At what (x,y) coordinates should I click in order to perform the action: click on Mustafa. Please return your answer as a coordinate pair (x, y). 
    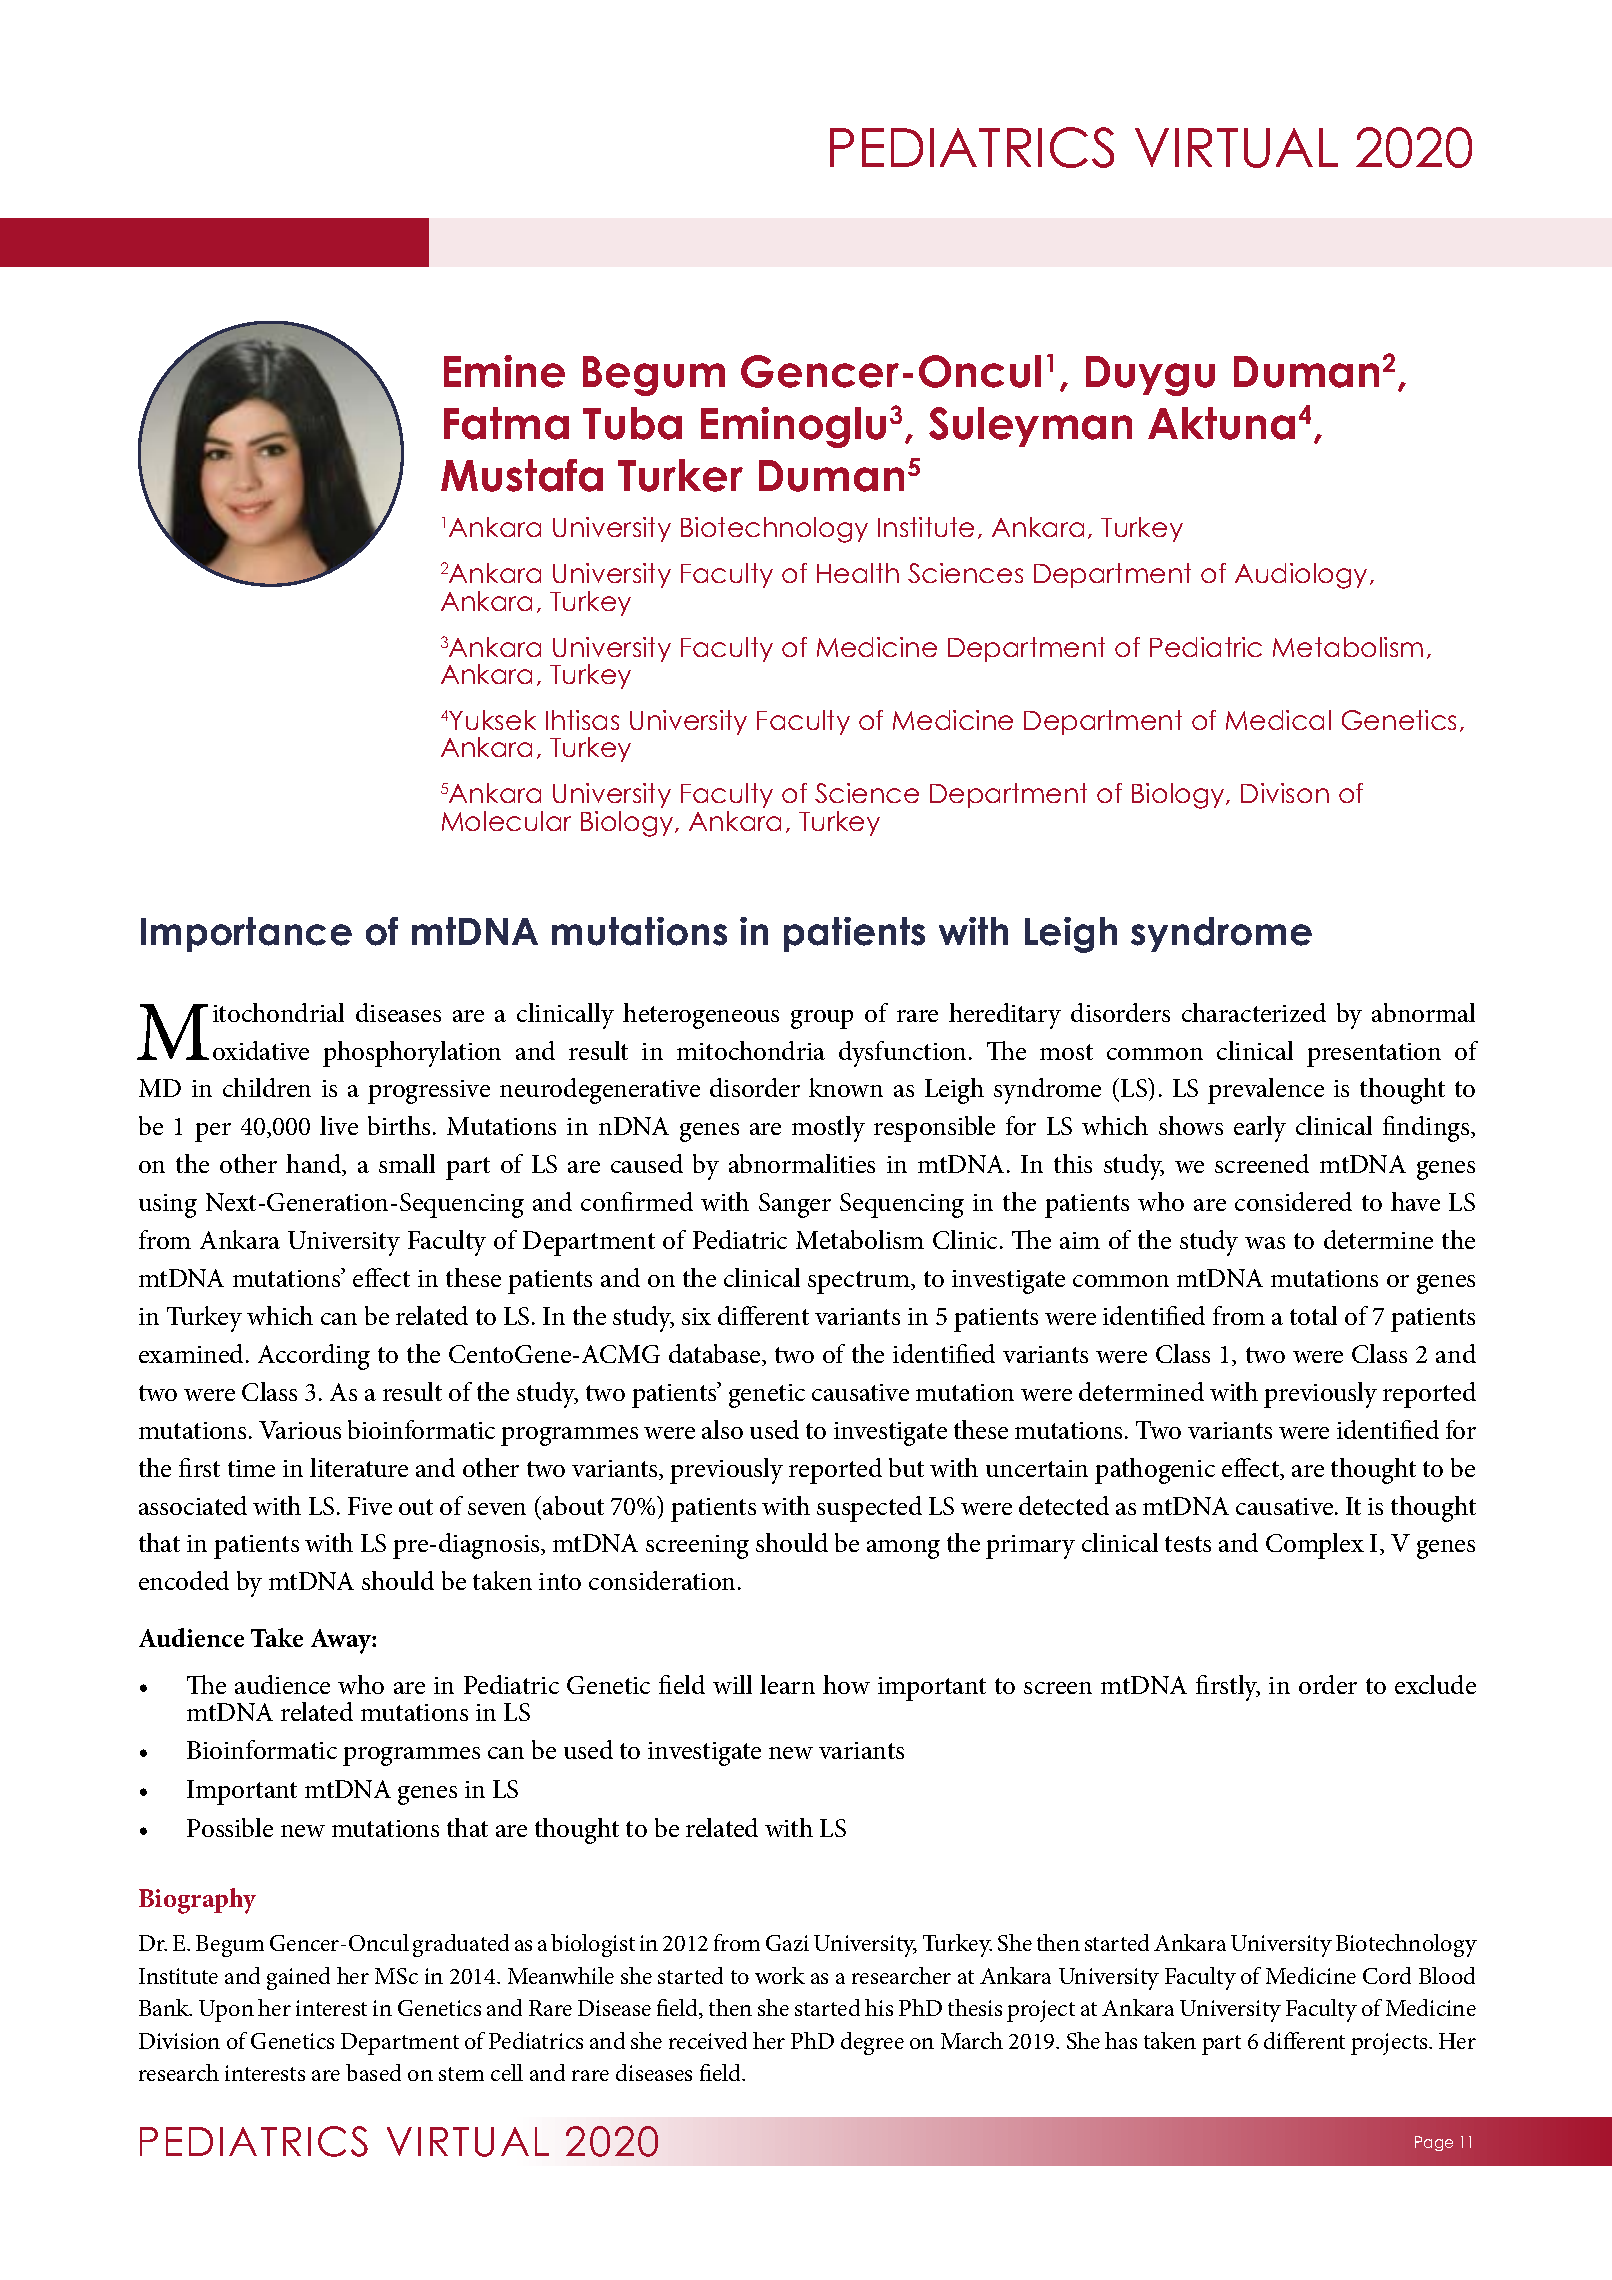
    Looking at the image, I should click on (522, 475).
